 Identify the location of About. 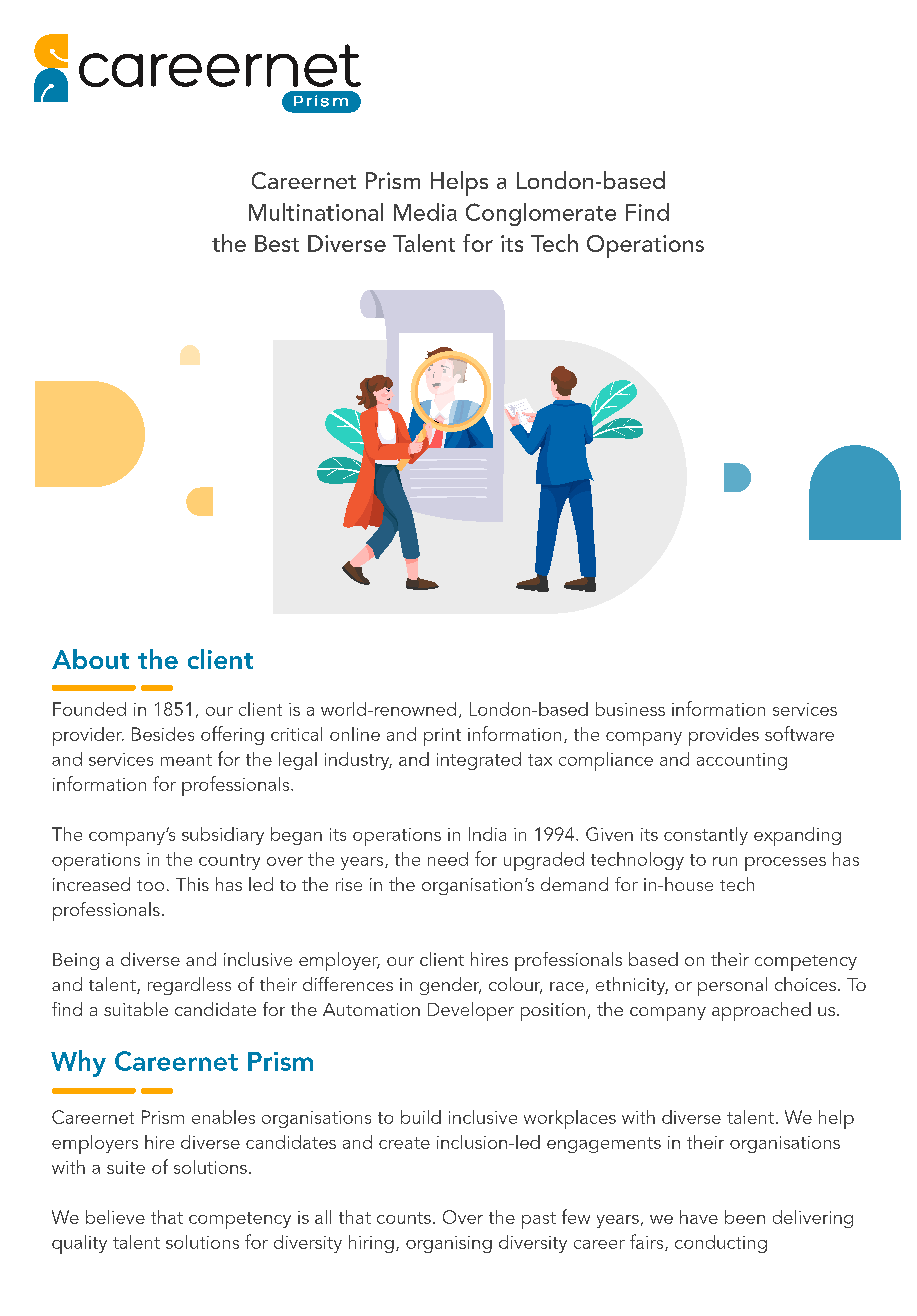
(90, 659).
